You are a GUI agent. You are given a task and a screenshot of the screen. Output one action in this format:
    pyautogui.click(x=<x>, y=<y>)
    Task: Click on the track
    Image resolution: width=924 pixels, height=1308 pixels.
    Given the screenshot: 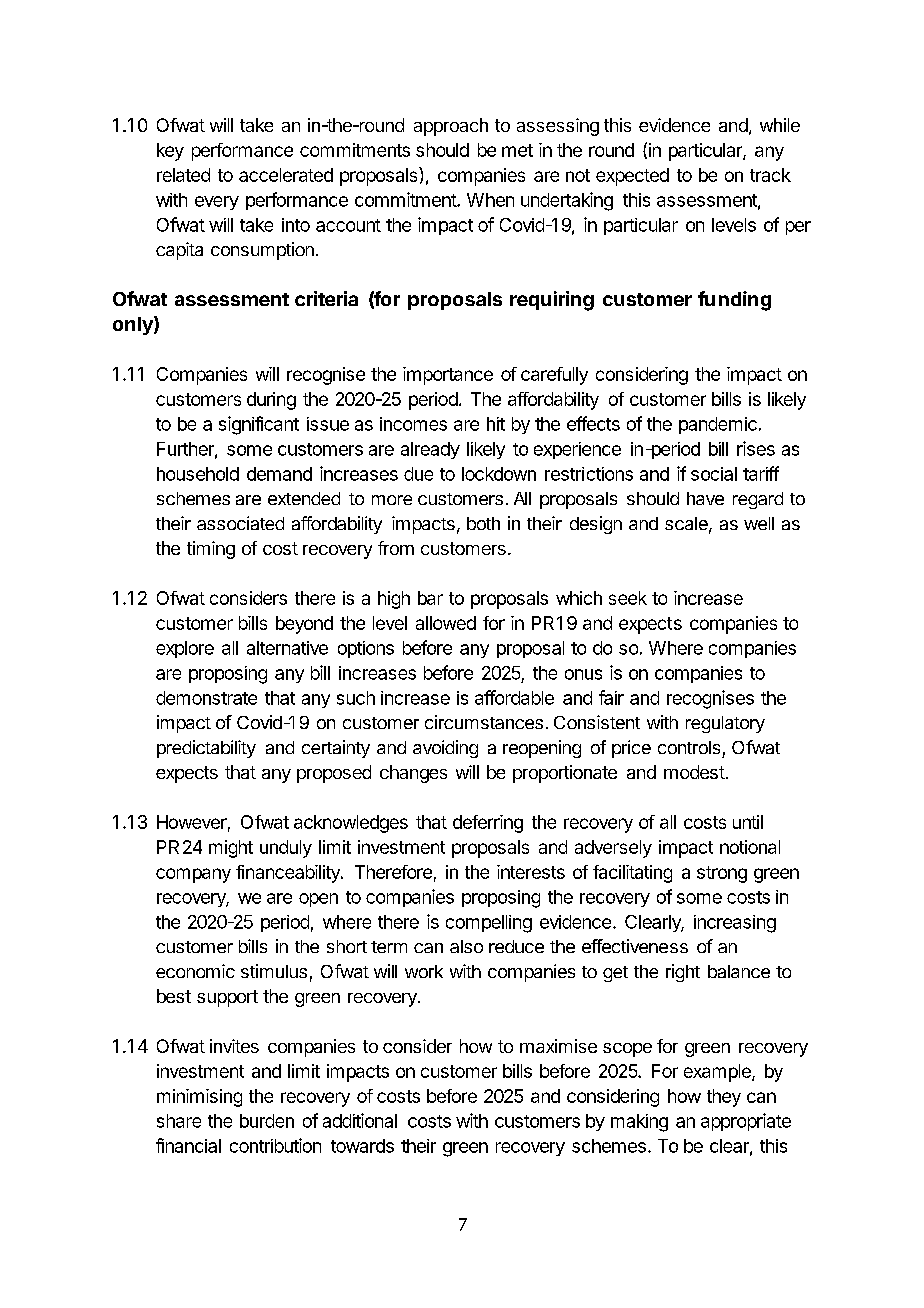 What is the action you would take?
    pyautogui.click(x=770, y=175)
